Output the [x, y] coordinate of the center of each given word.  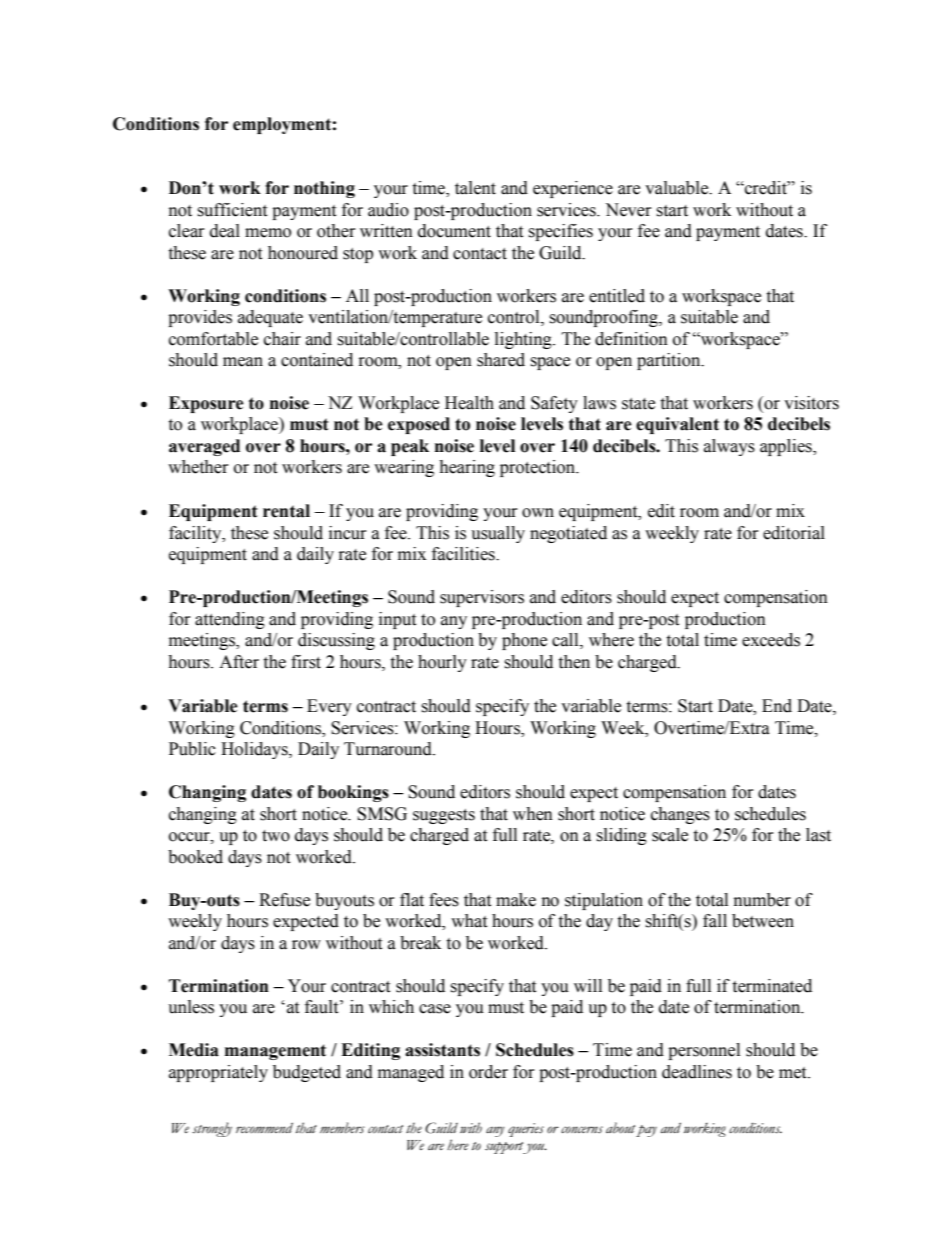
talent [475, 188]
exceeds [771, 640]
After [239, 662]
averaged [204, 447]
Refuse [284, 900]
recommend [264, 1128]
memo [268, 233]
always [729, 447]
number [762, 900]
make [516, 900]
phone [524, 641]
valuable [678, 188]
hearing [467, 468]
